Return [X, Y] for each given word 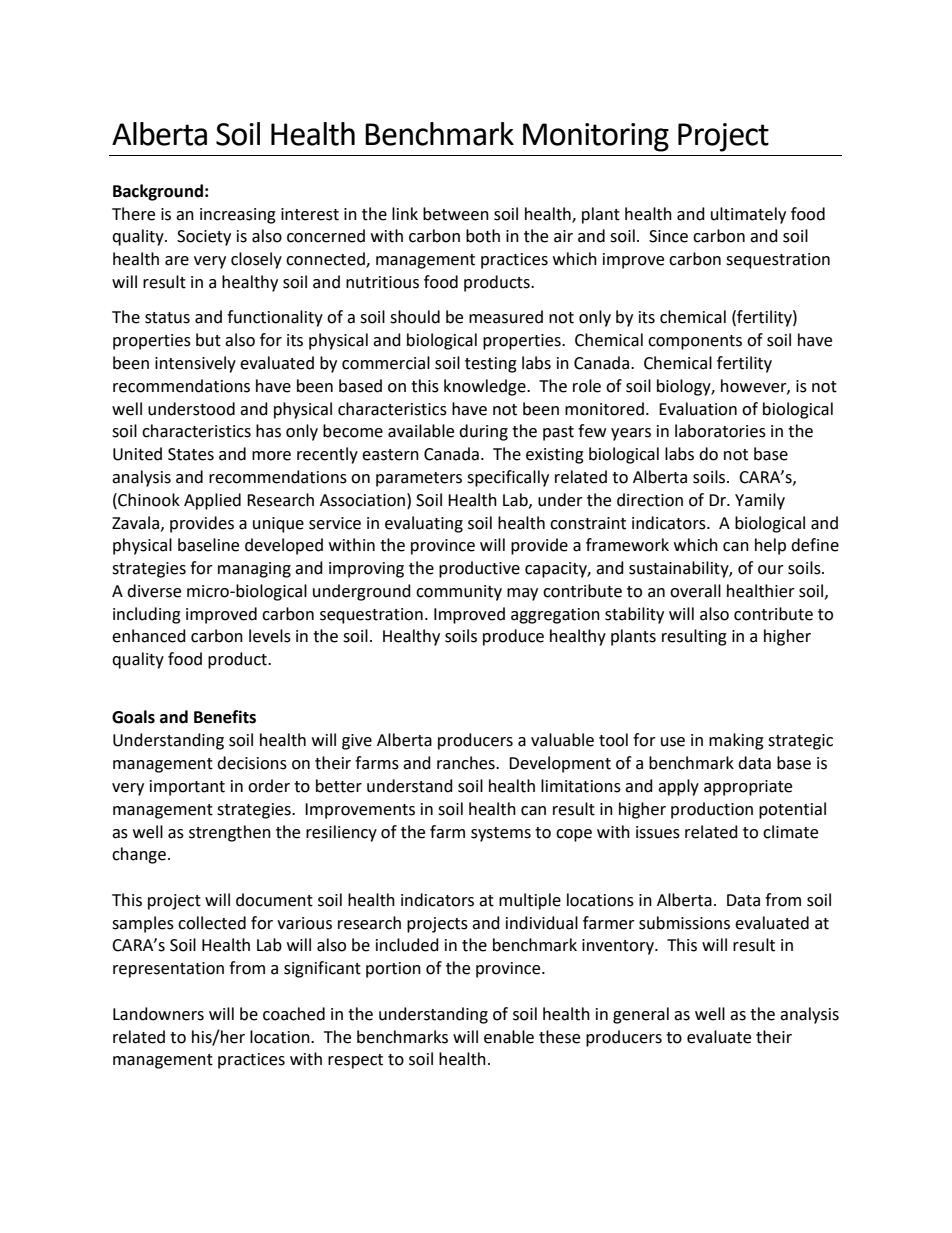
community [459, 593]
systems [501, 834]
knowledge [486, 387]
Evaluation [698, 409]
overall [695, 591]
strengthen [230, 833]
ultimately [748, 215]
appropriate [748, 788]
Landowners [158, 1014]
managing [254, 570]
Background [158, 192]
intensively [195, 364]
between [456, 214]
